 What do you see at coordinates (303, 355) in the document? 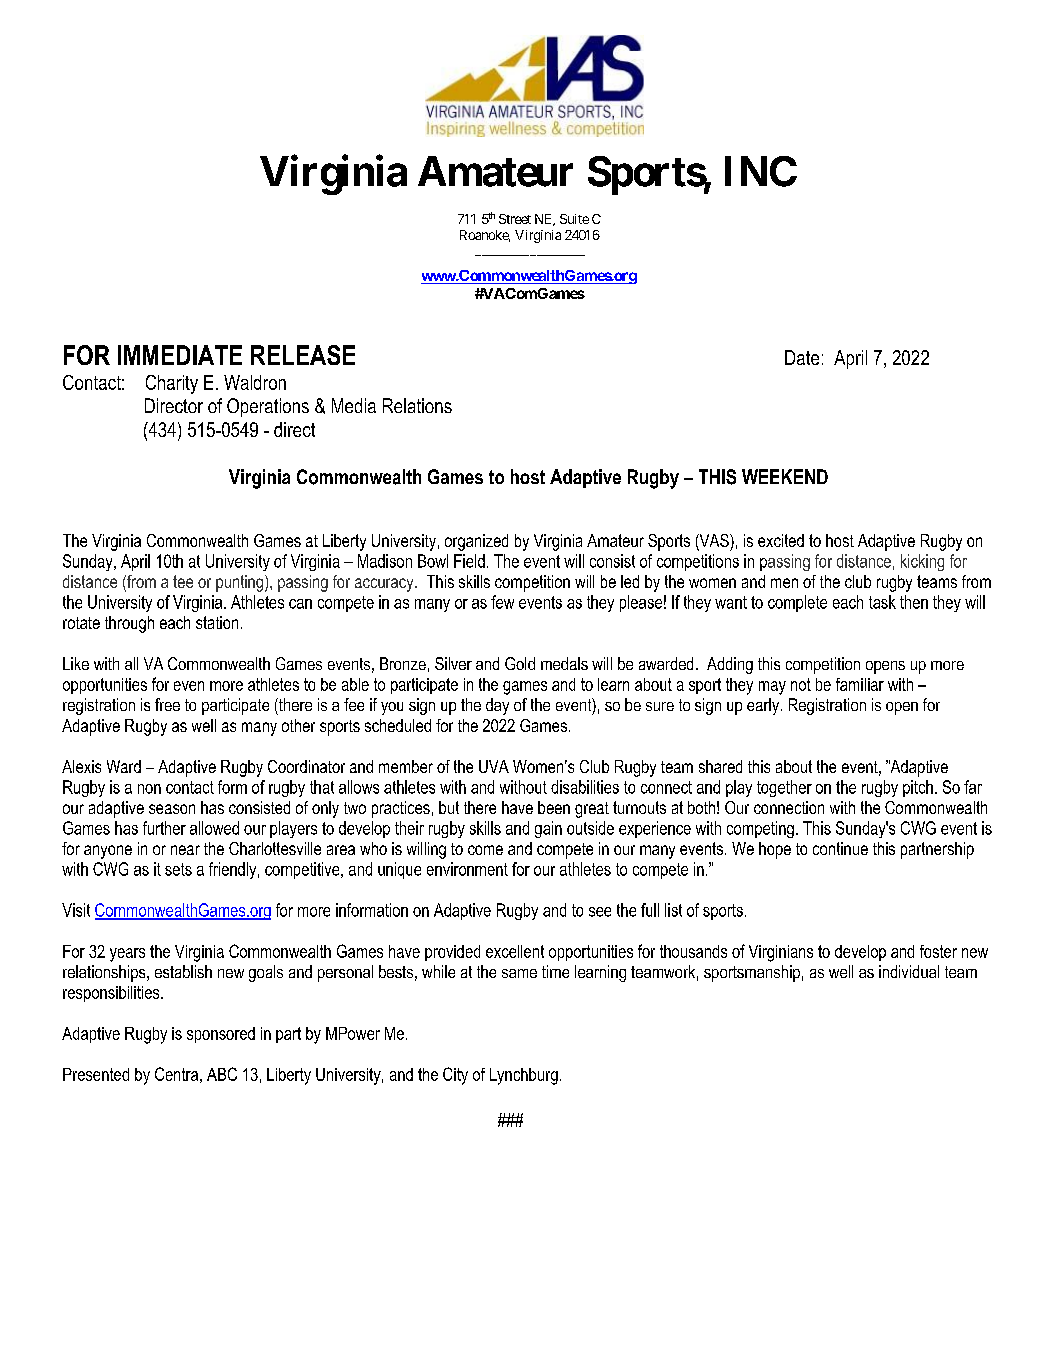
I see `RELEASE` at bounding box center [303, 355].
